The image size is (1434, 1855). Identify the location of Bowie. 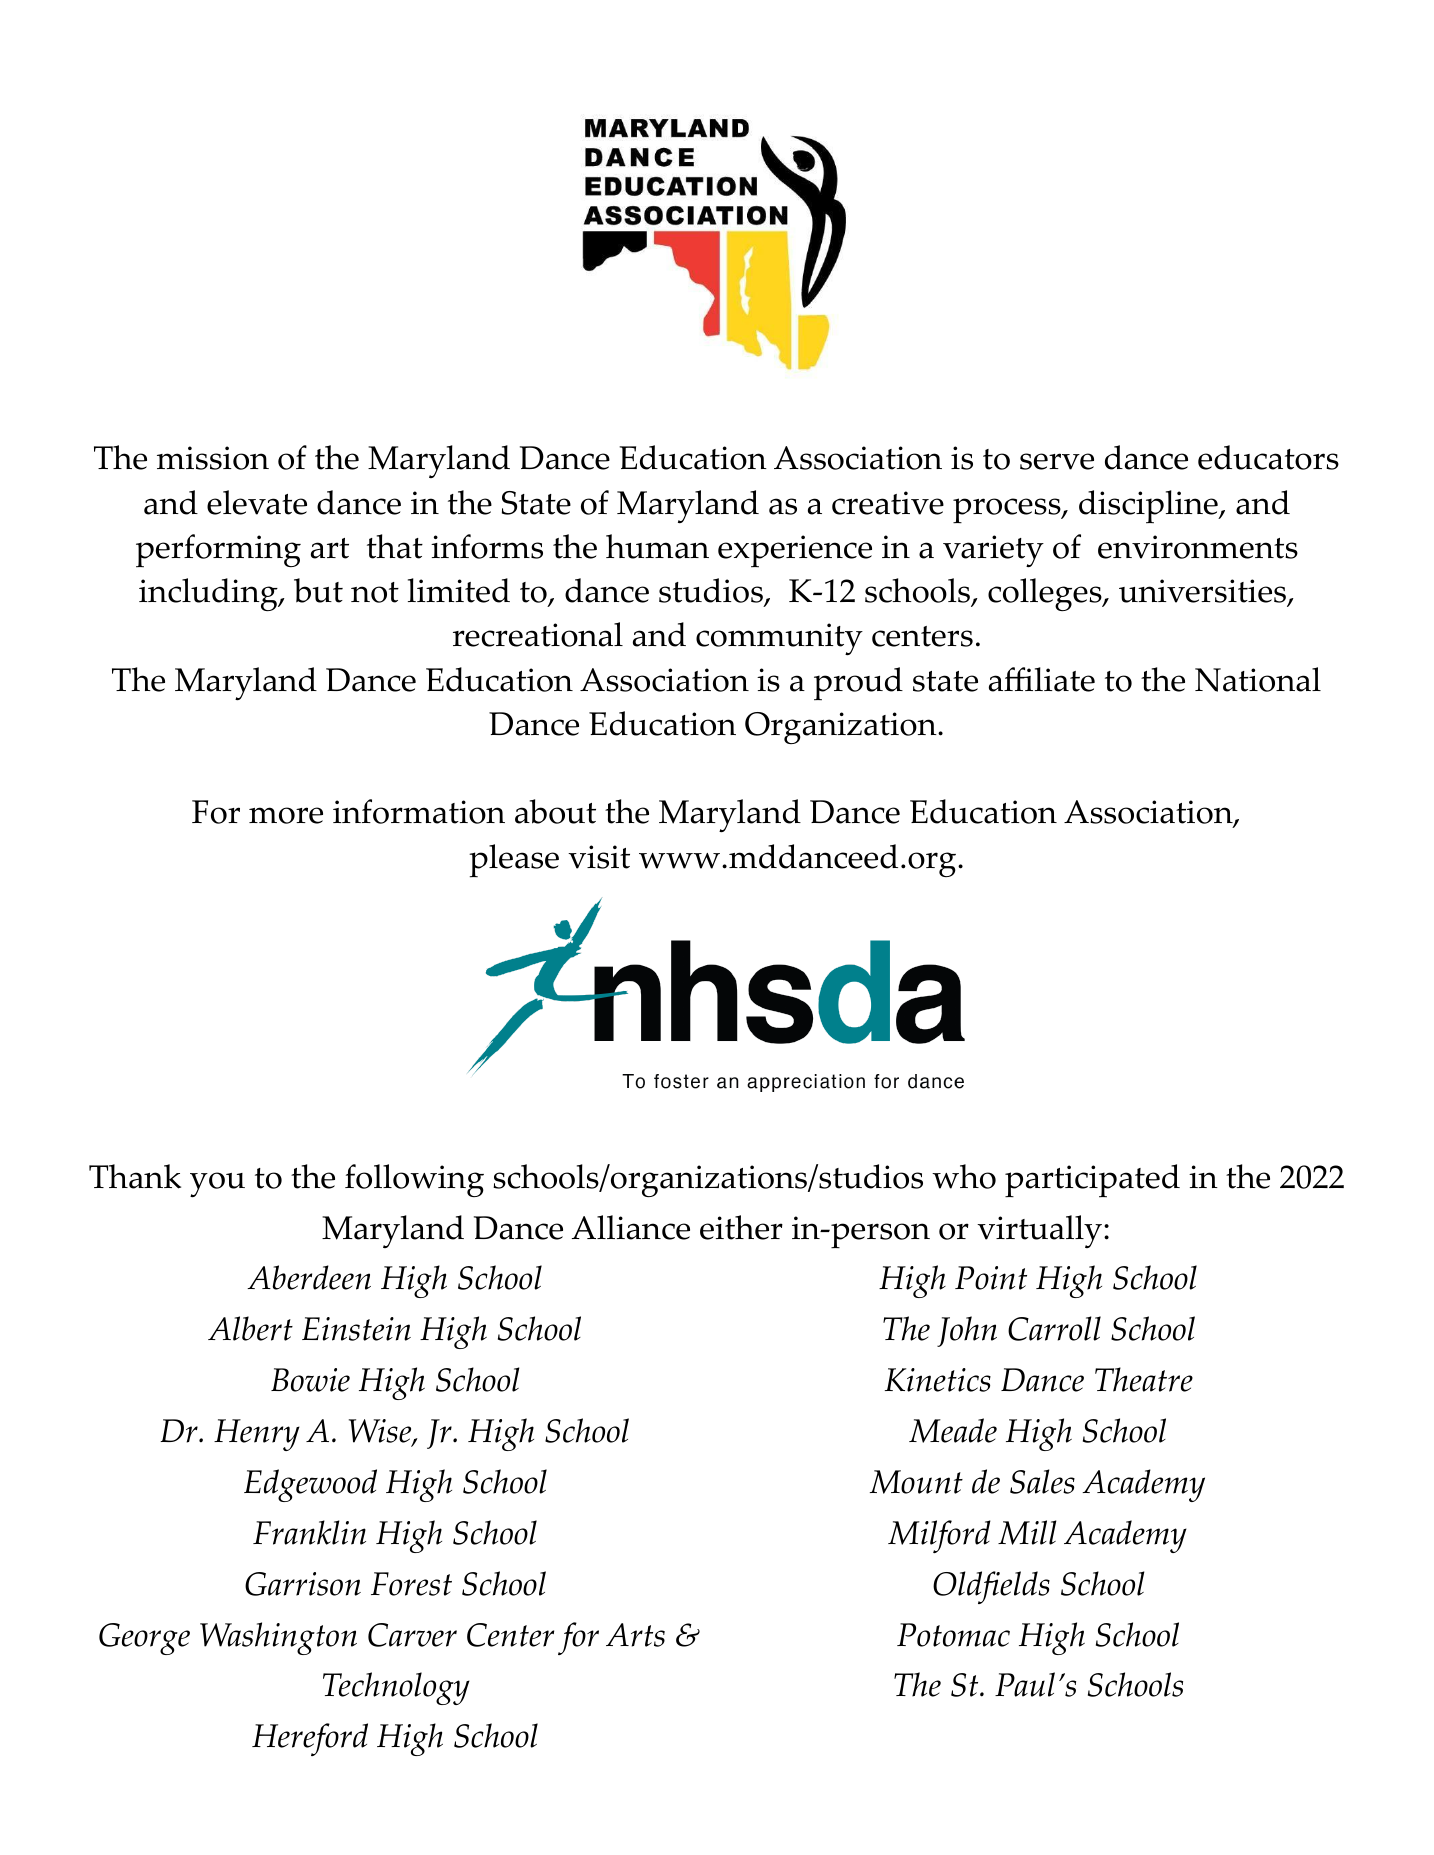
(310, 1380).
